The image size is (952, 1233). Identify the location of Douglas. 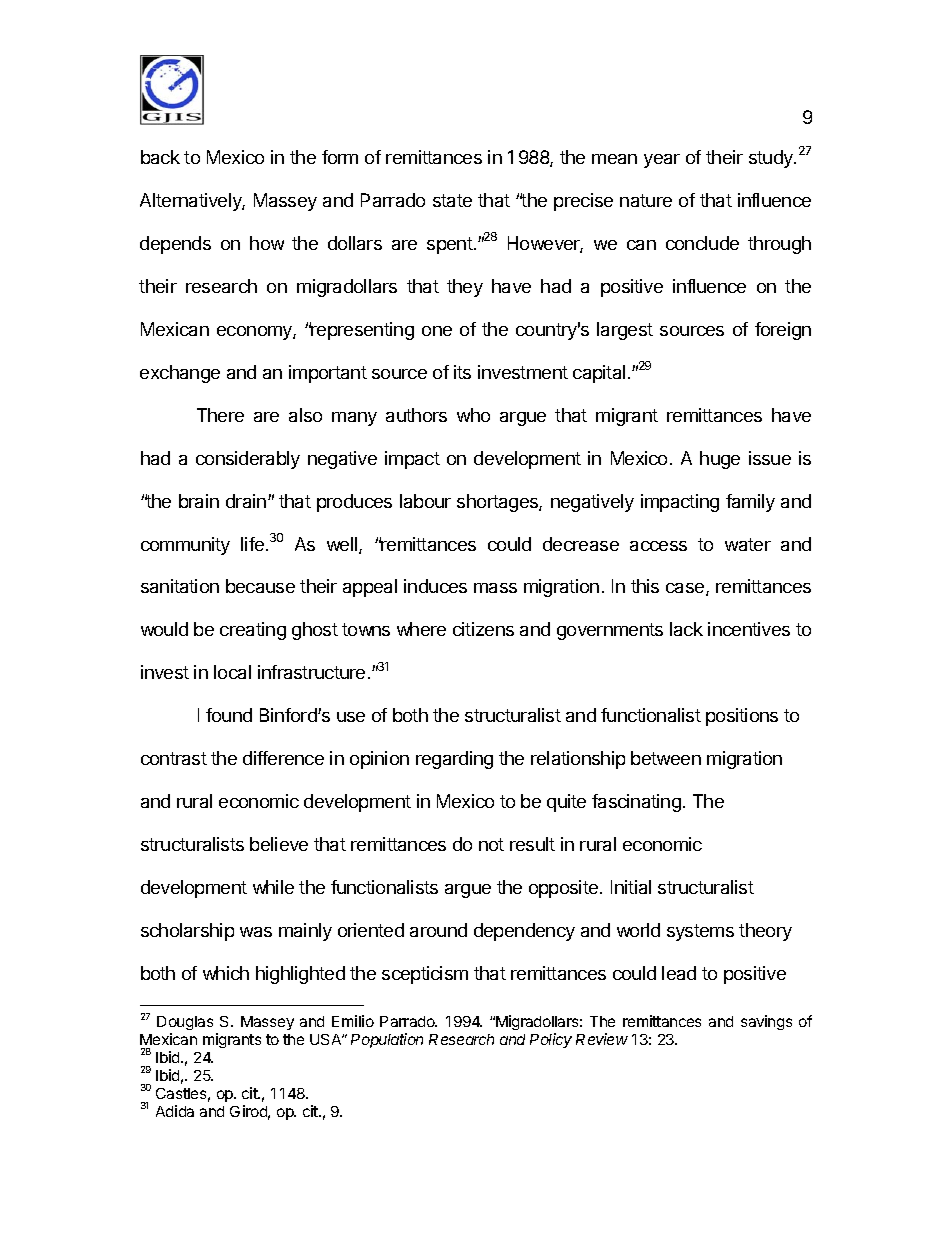
(185, 1025).
